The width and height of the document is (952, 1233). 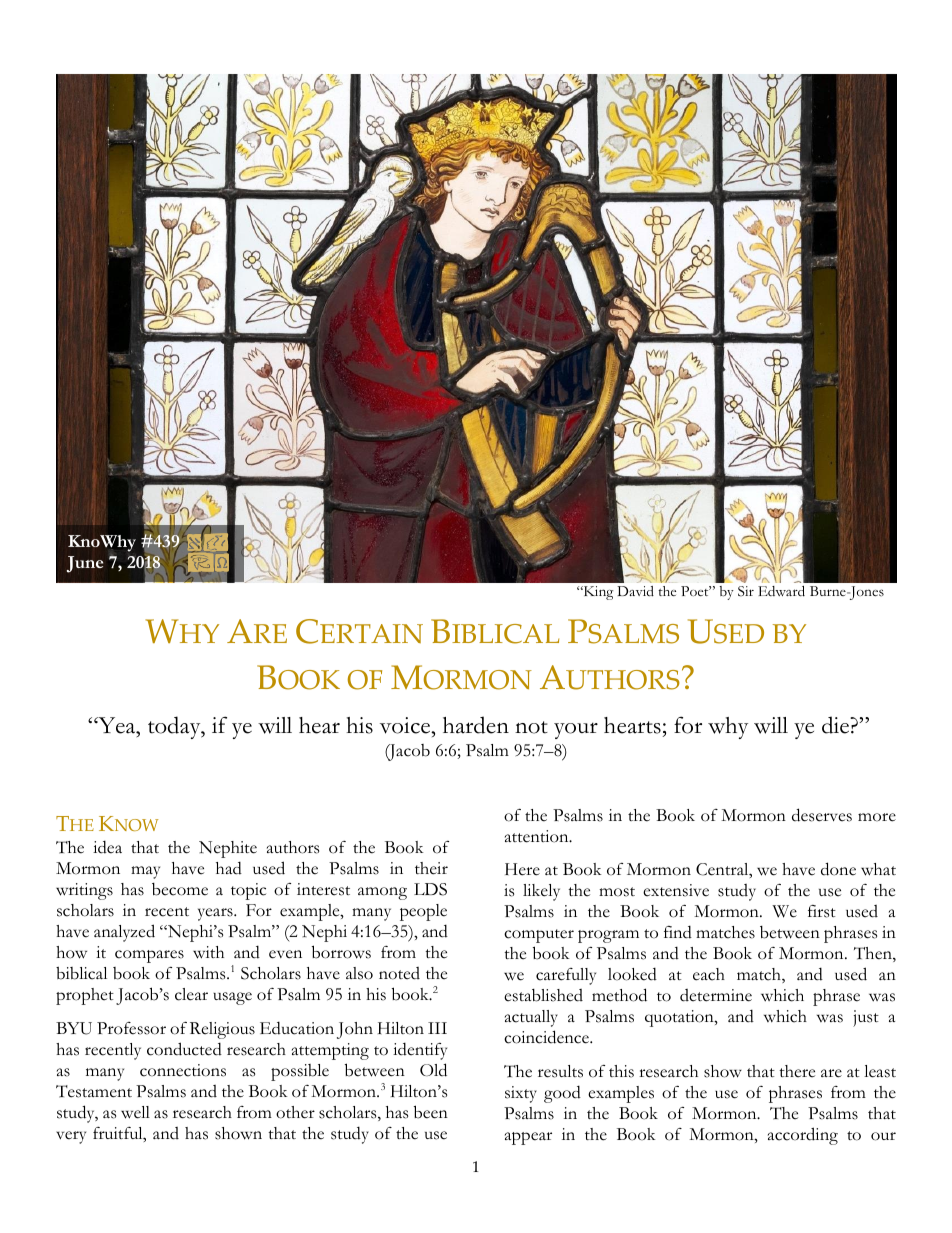 What do you see at coordinates (781, 591) in the document?
I see `Edward` at bounding box center [781, 591].
